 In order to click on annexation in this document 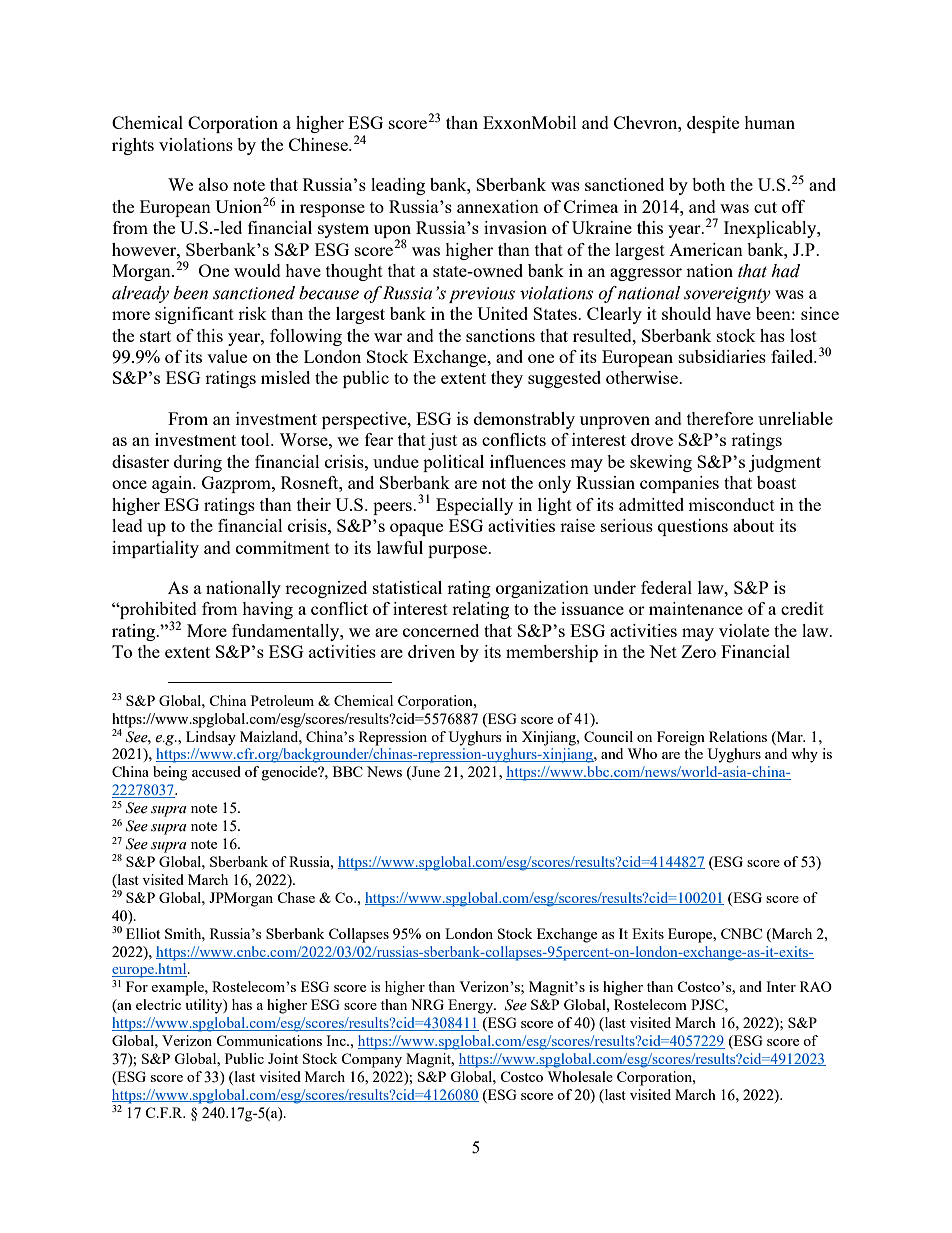, I will do `click(498, 206)`.
